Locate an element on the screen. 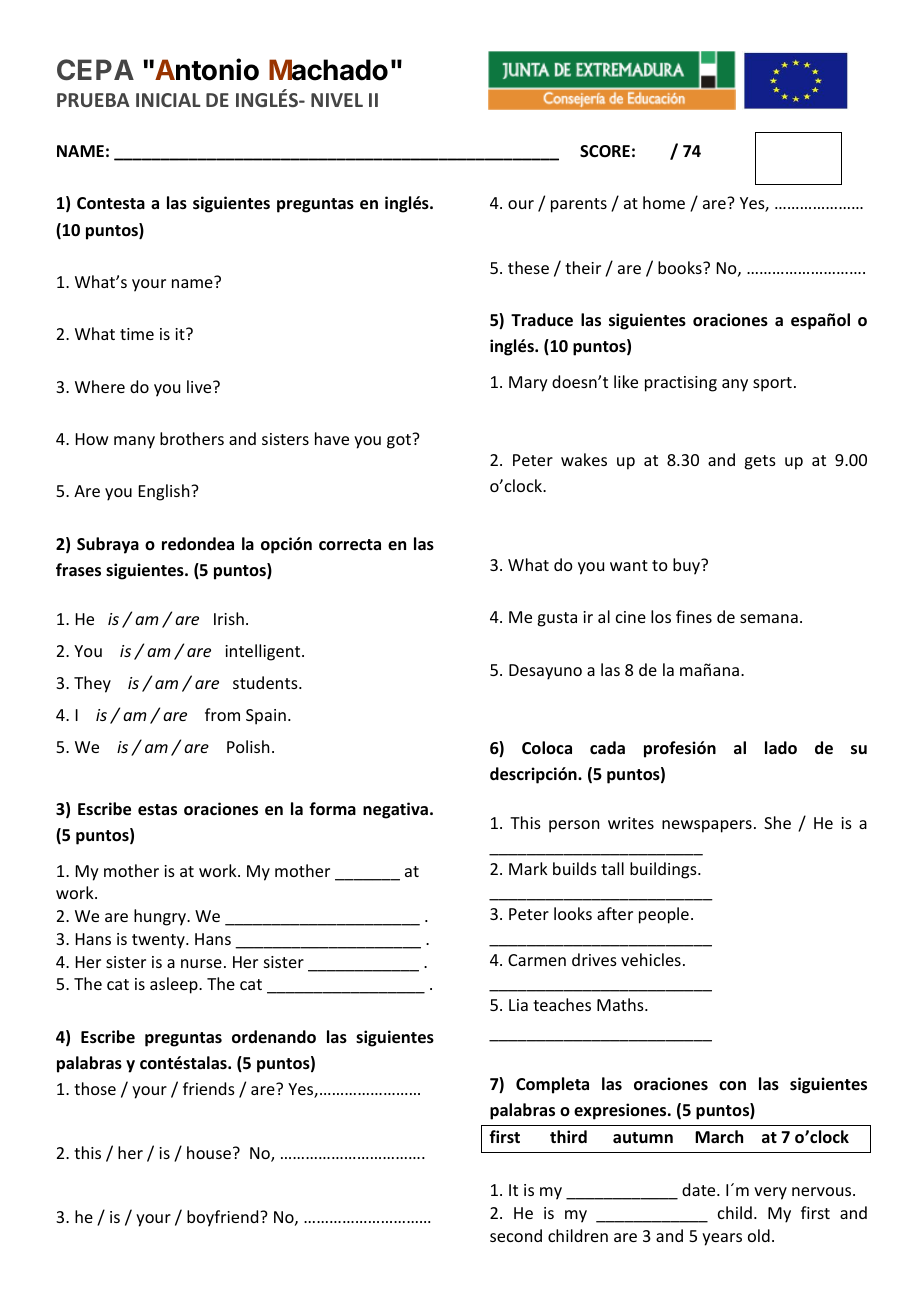 The height and width of the screenshot is (1308, 924). semana is located at coordinates (769, 618).
